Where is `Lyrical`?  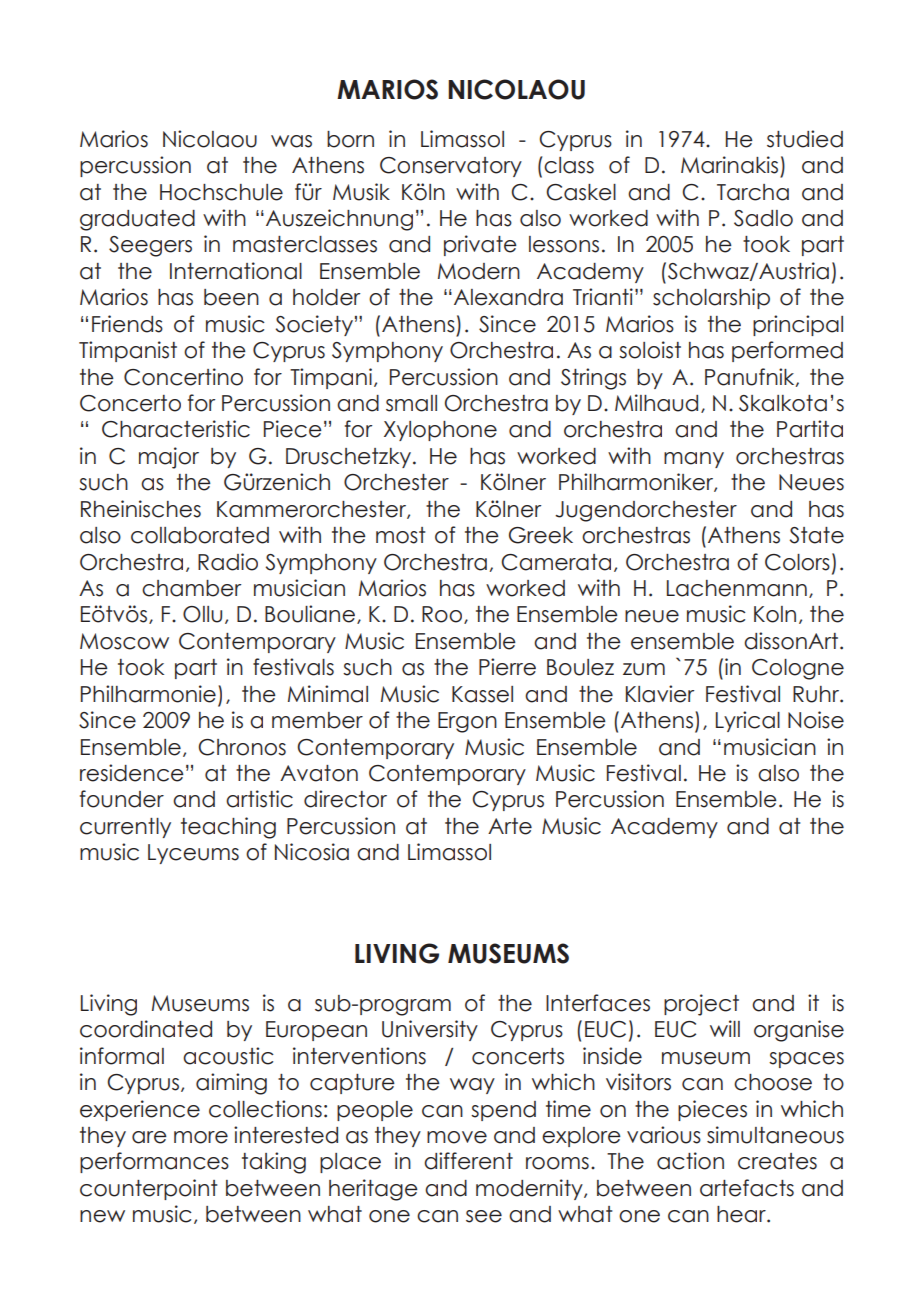 Lyrical is located at coordinates (748, 721).
